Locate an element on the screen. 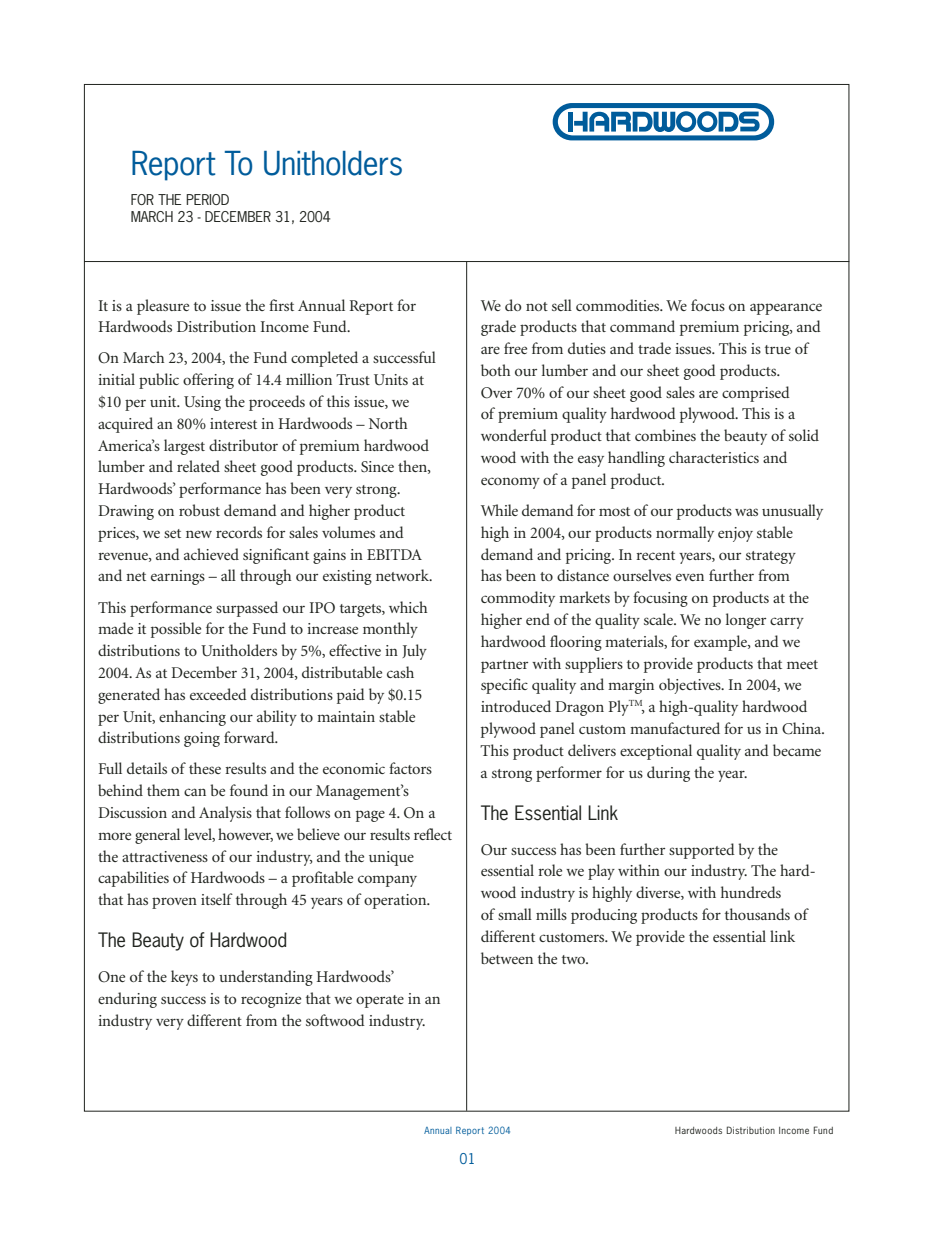 This screenshot has height=1233, width=952. between is located at coordinates (507, 958).
